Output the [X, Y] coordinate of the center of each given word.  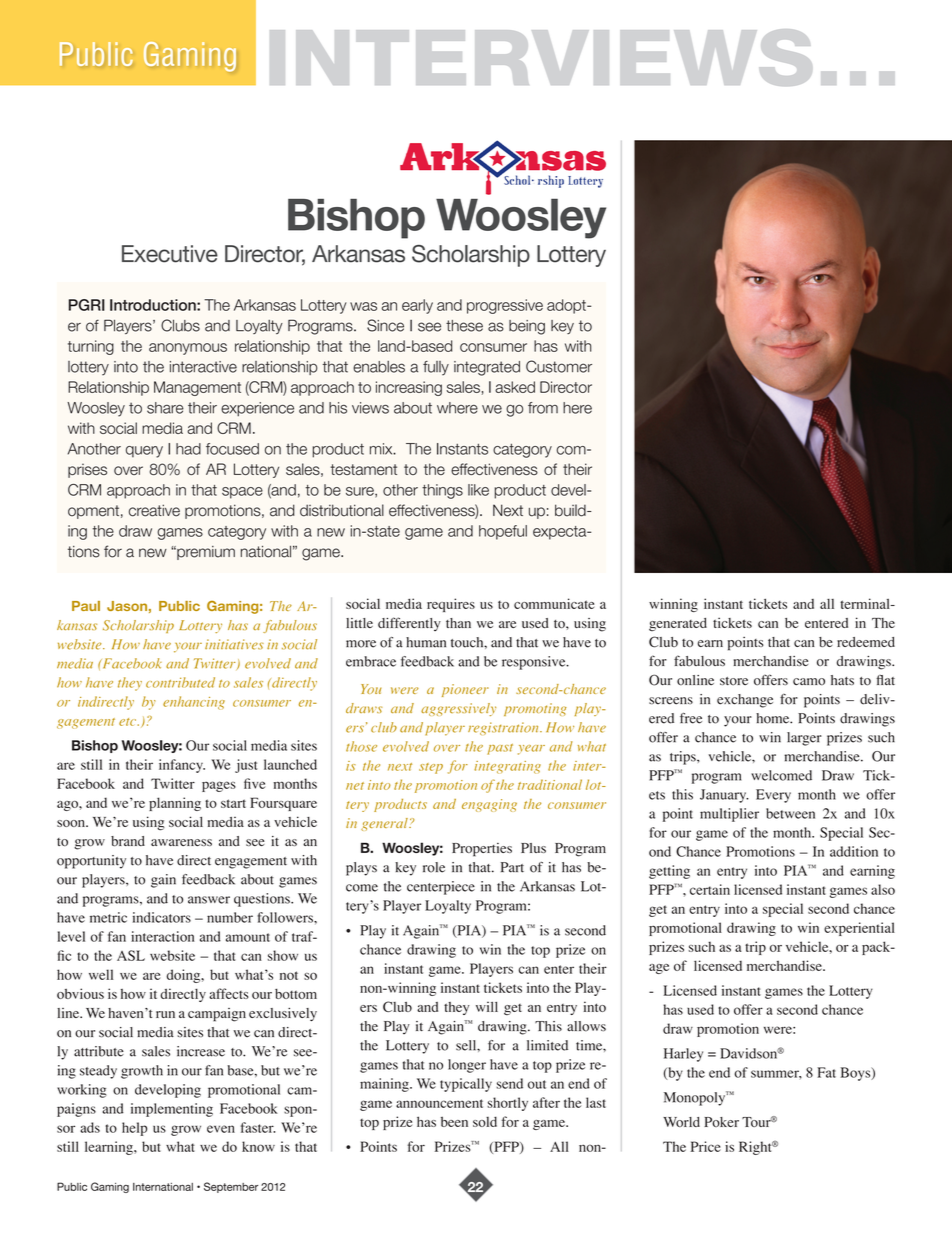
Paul [86, 606]
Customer [559, 366]
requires [451, 605]
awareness [181, 842]
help [134, 1129]
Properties [482, 850]
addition [854, 851]
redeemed [866, 642]
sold [485, 1121]
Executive [170, 254]
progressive [505, 306]
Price [706, 1146]
